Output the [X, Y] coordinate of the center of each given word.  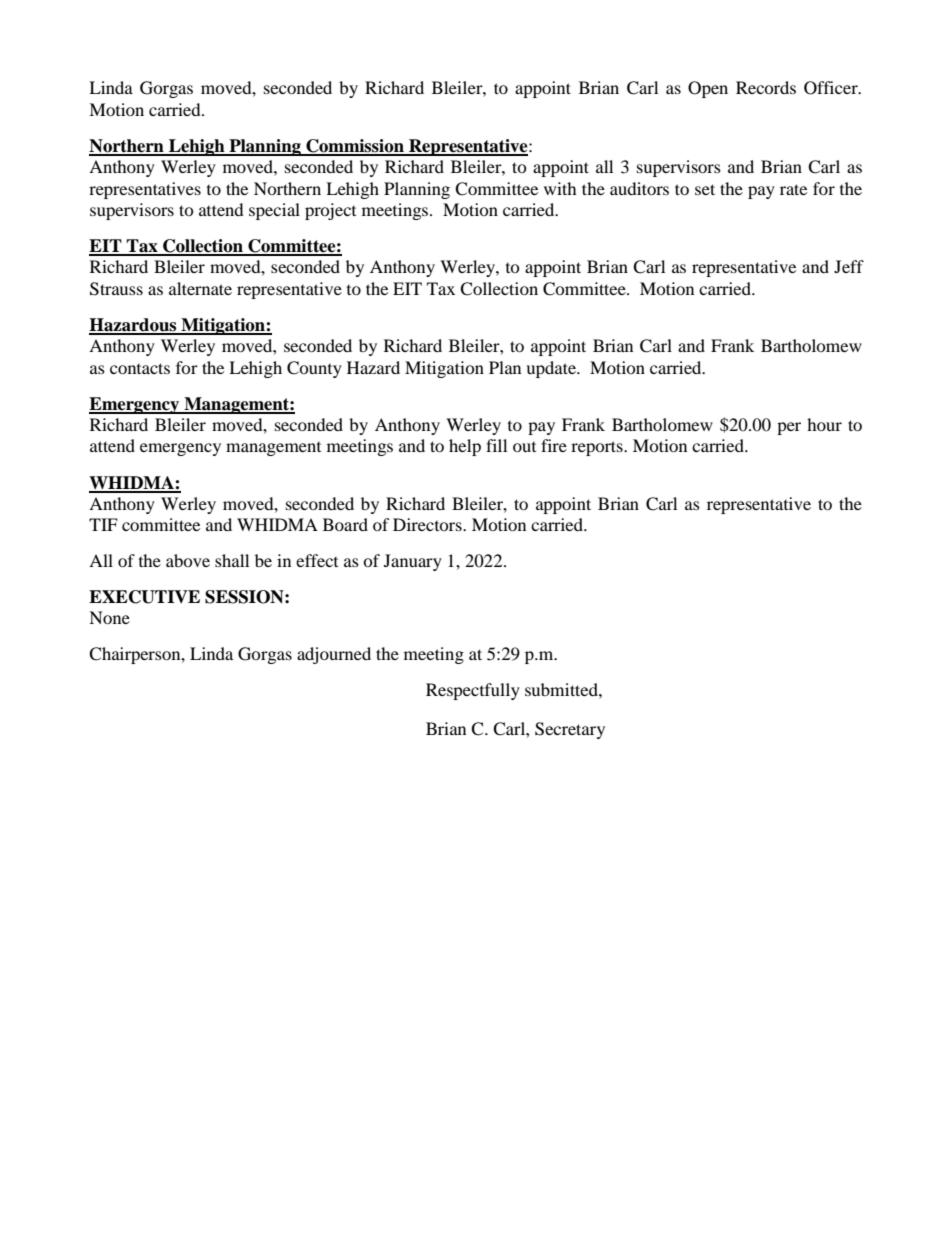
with [560, 188]
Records [766, 87]
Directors [428, 524]
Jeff [849, 266]
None [109, 617]
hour [824, 424]
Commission [355, 147]
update [552, 369]
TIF [103, 524]
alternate [200, 288]
